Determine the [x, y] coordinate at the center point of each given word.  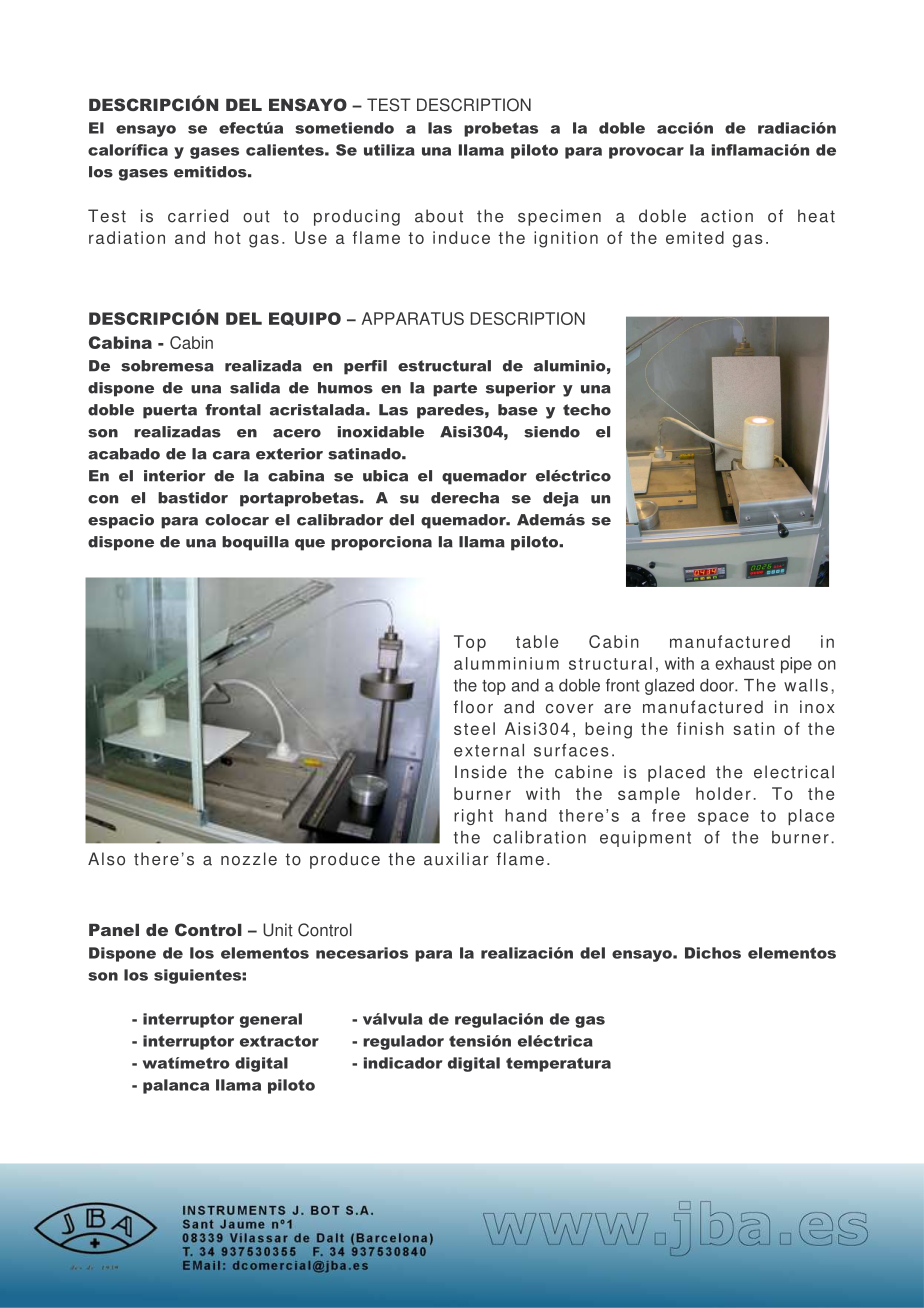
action [727, 216]
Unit [278, 930]
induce [461, 237]
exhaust [745, 663]
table [537, 641]
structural [610, 663]
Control [325, 930]
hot [228, 237]
